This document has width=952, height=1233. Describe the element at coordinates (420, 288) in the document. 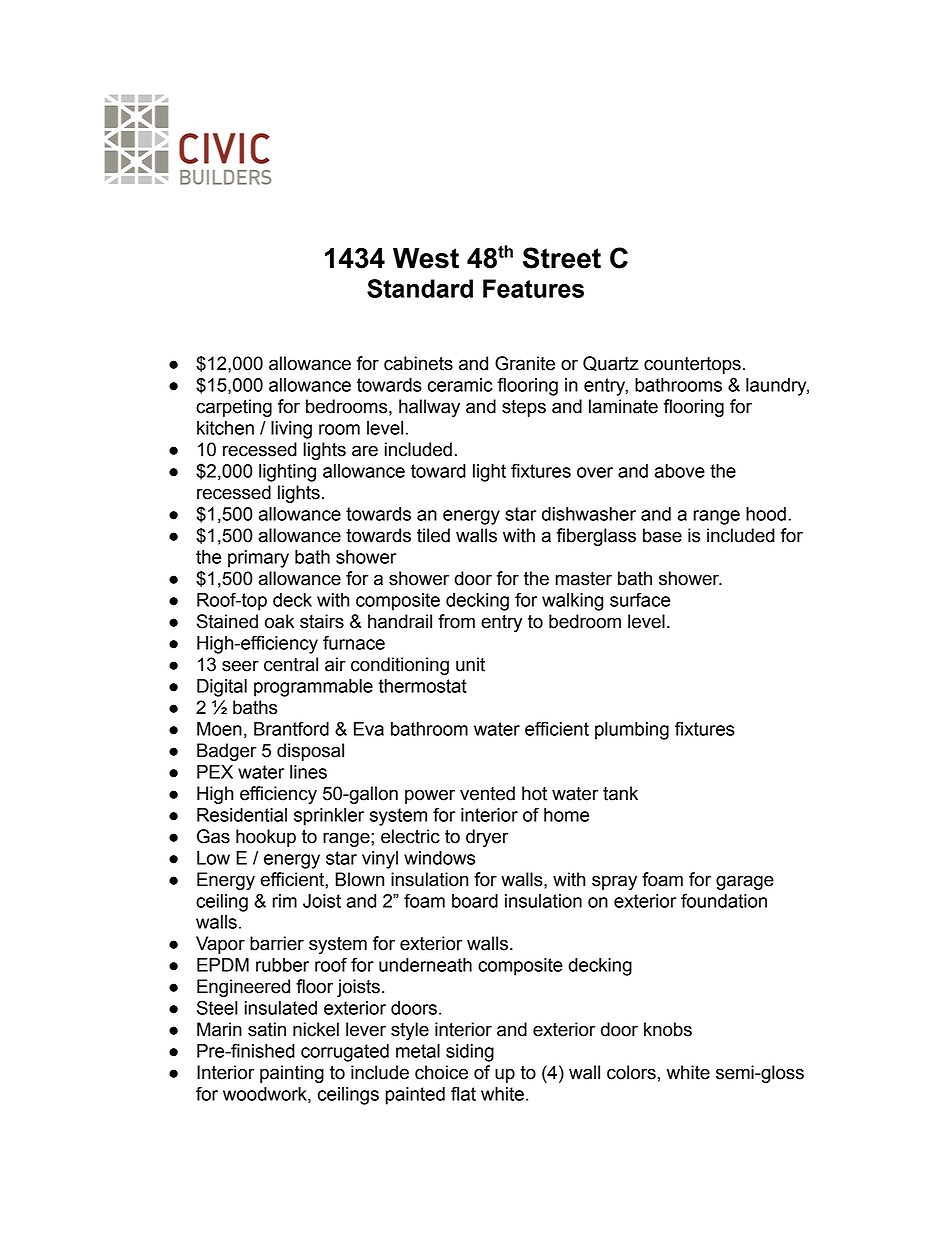

I see `Standard` at that location.
